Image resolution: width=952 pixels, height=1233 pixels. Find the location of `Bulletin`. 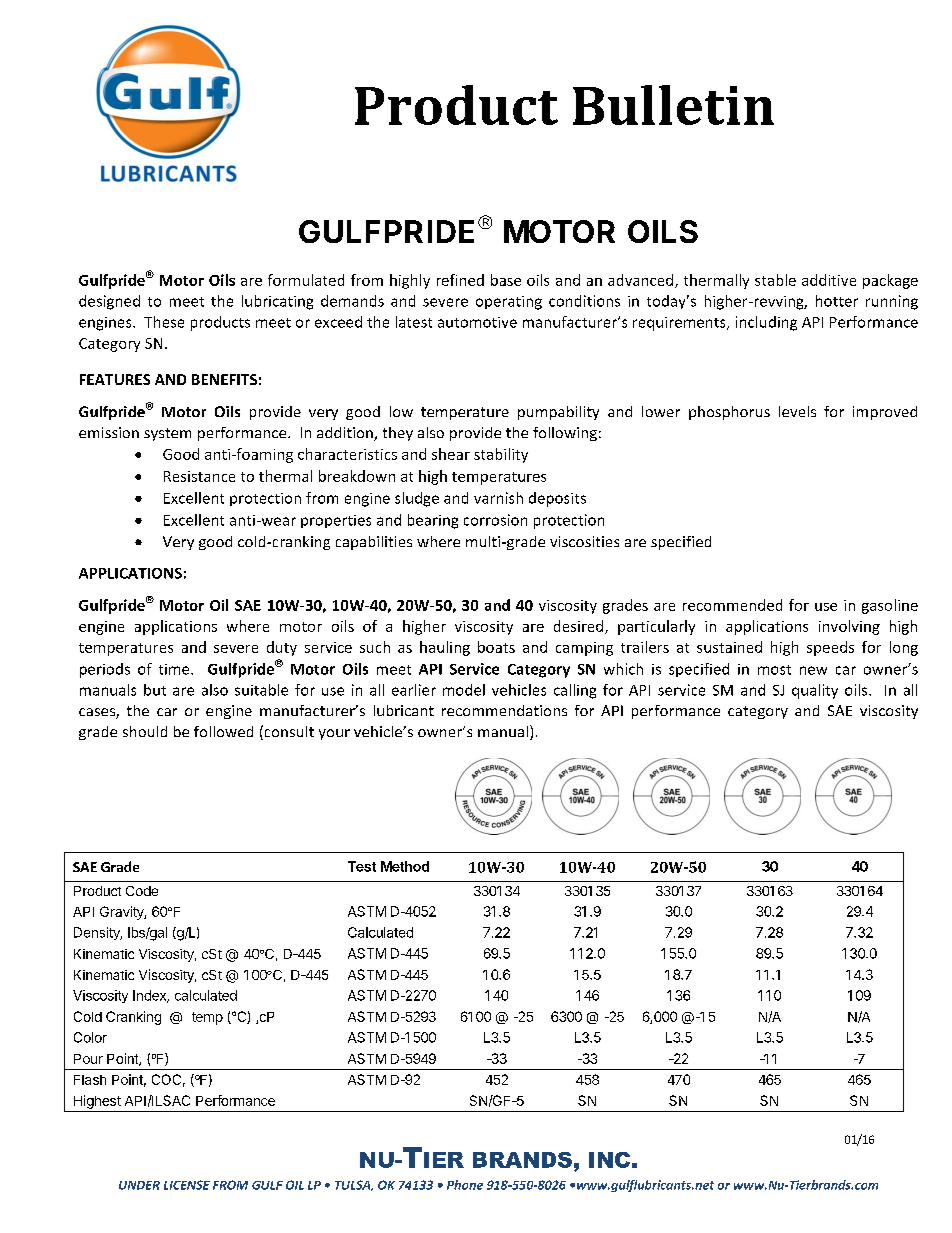

Bulletin is located at coordinates (673, 105).
